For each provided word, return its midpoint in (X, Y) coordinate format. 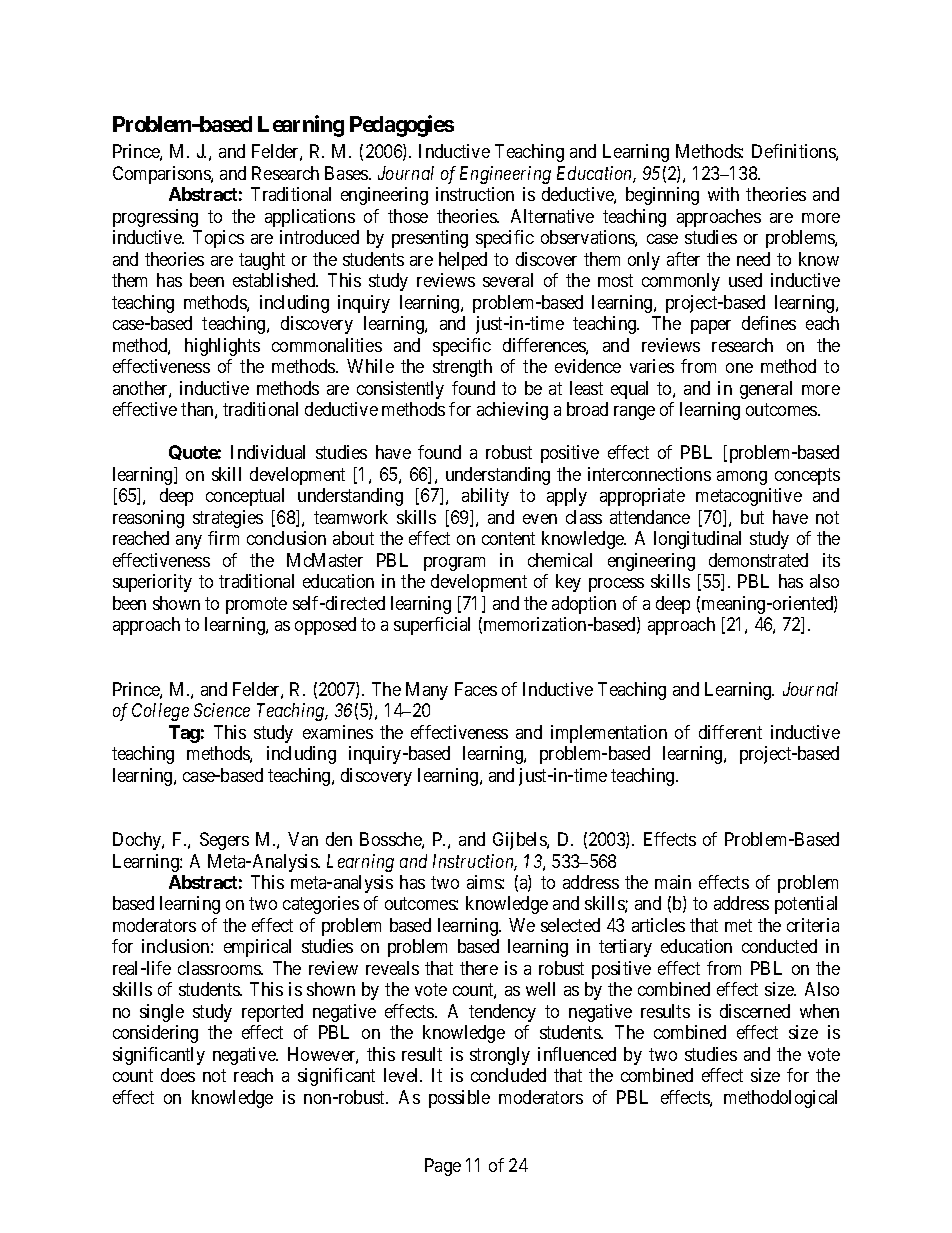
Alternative (552, 216)
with (723, 194)
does (178, 1075)
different (730, 732)
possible (459, 1099)
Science (222, 710)
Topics (218, 239)
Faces (476, 689)
